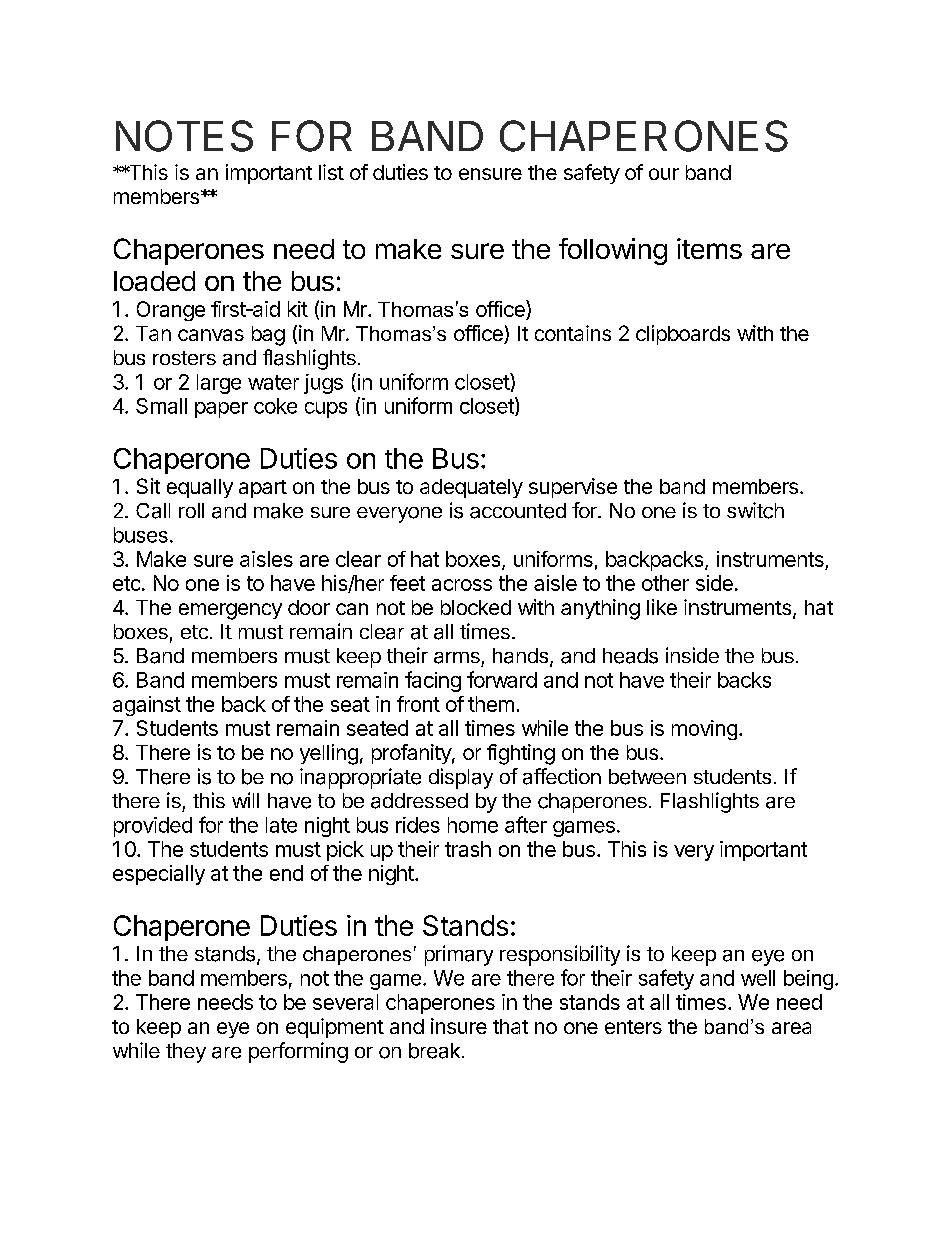 This document has height=1233, width=952. I want to click on equally, so click(200, 488).
